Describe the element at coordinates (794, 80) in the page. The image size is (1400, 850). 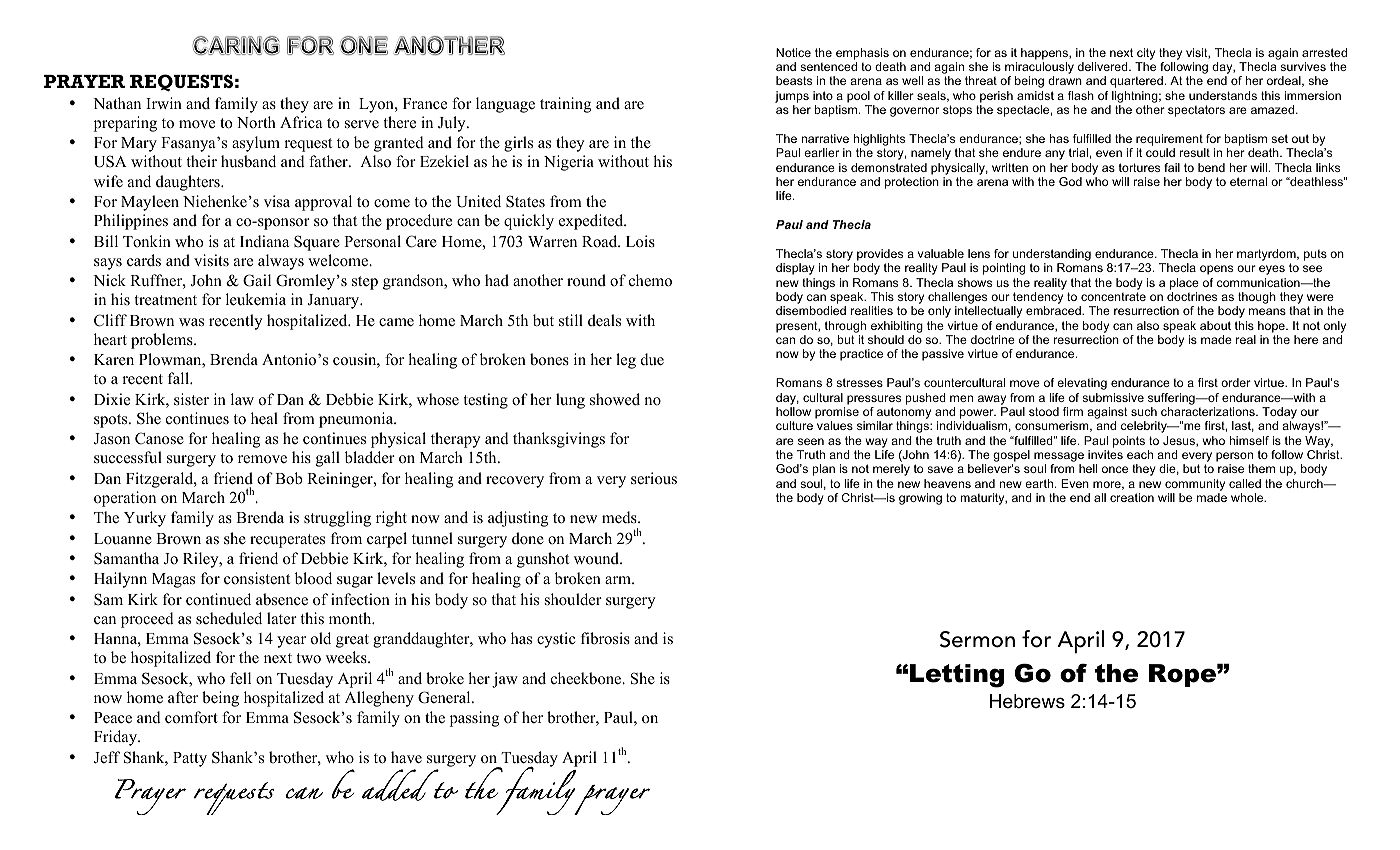
I see `beasts` at that location.
